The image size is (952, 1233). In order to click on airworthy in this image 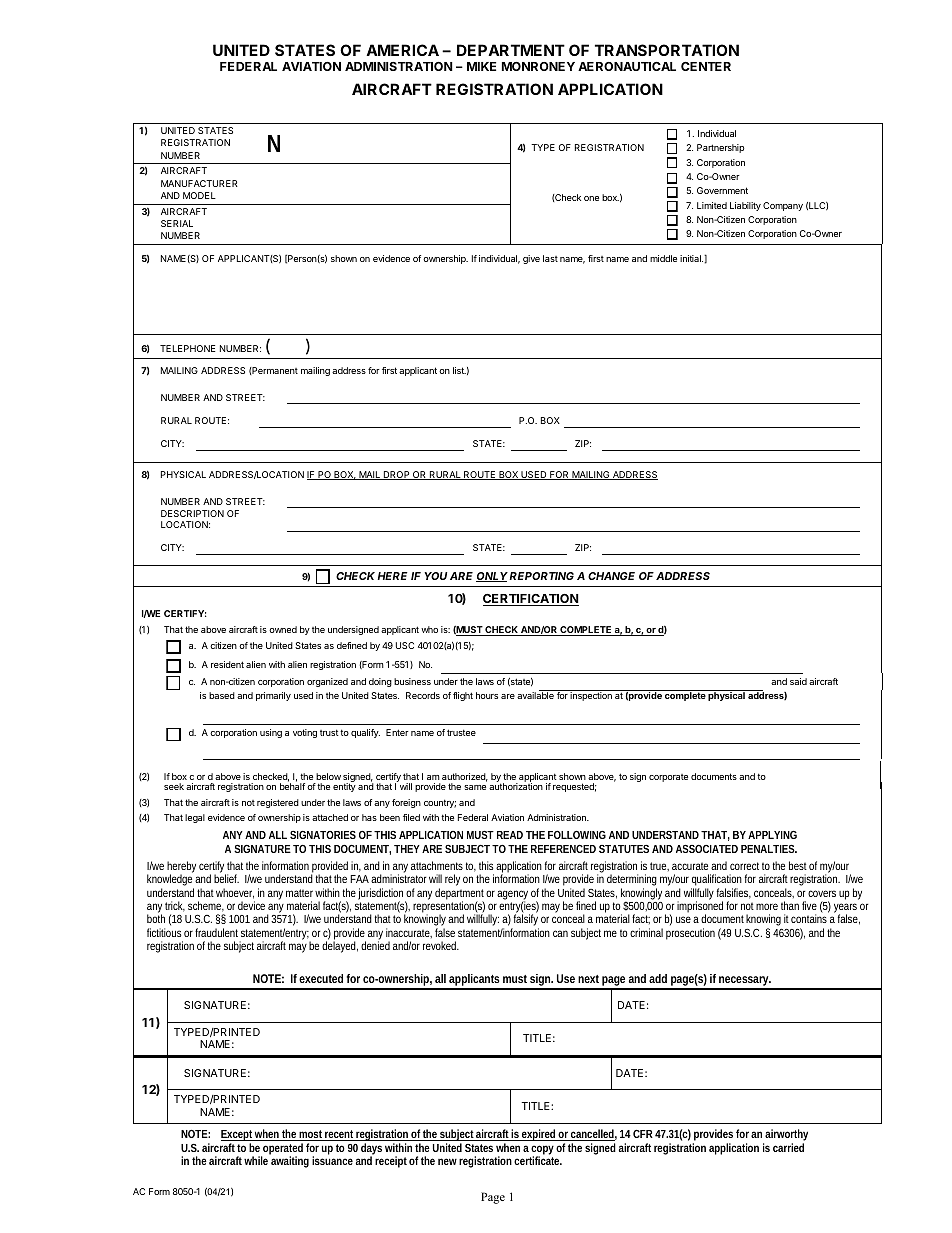, I will do `click(786, 1136)`.
